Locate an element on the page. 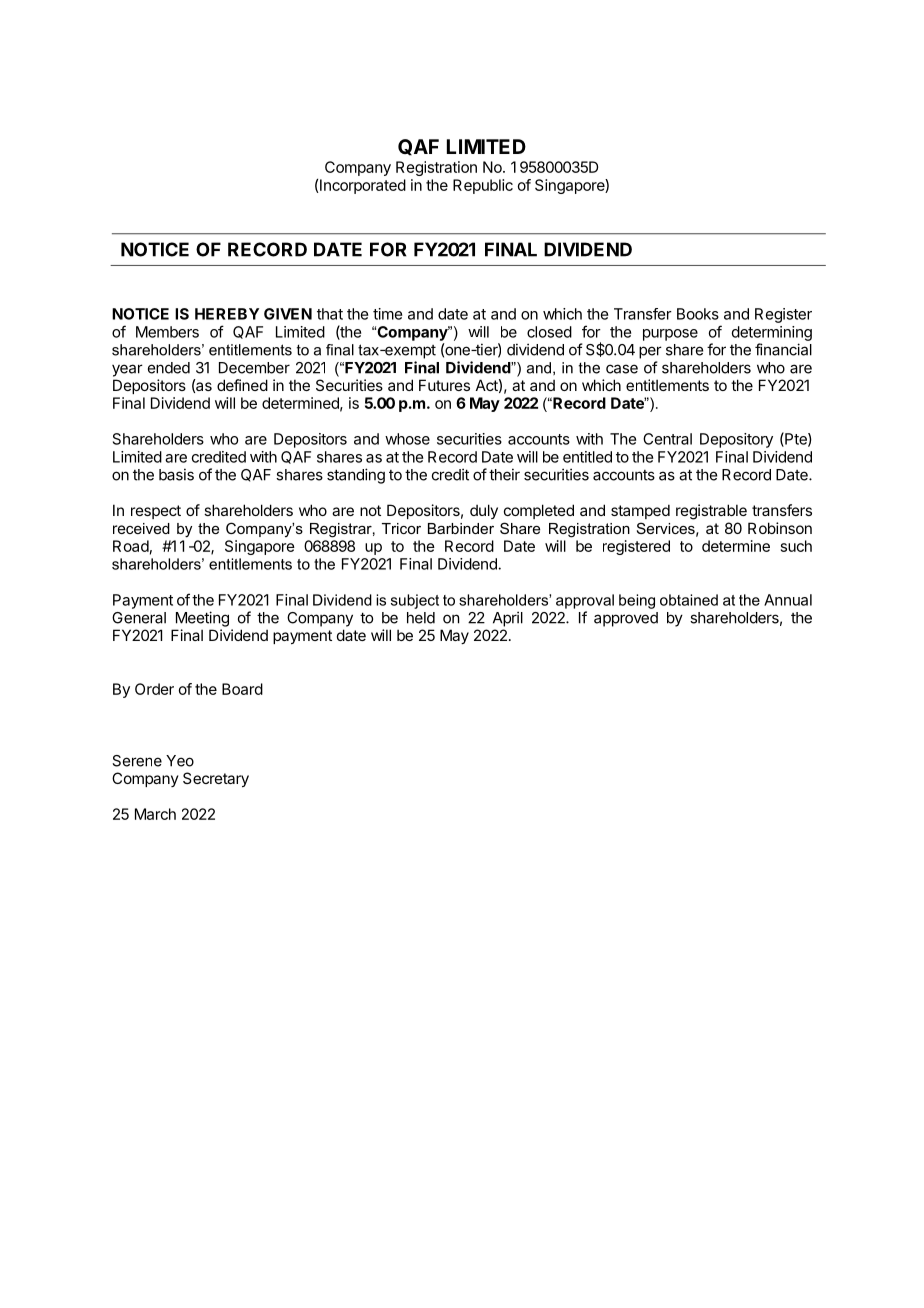 The width and height of the image is (924, 1308). stamped is located at coordinates (640, 511).
